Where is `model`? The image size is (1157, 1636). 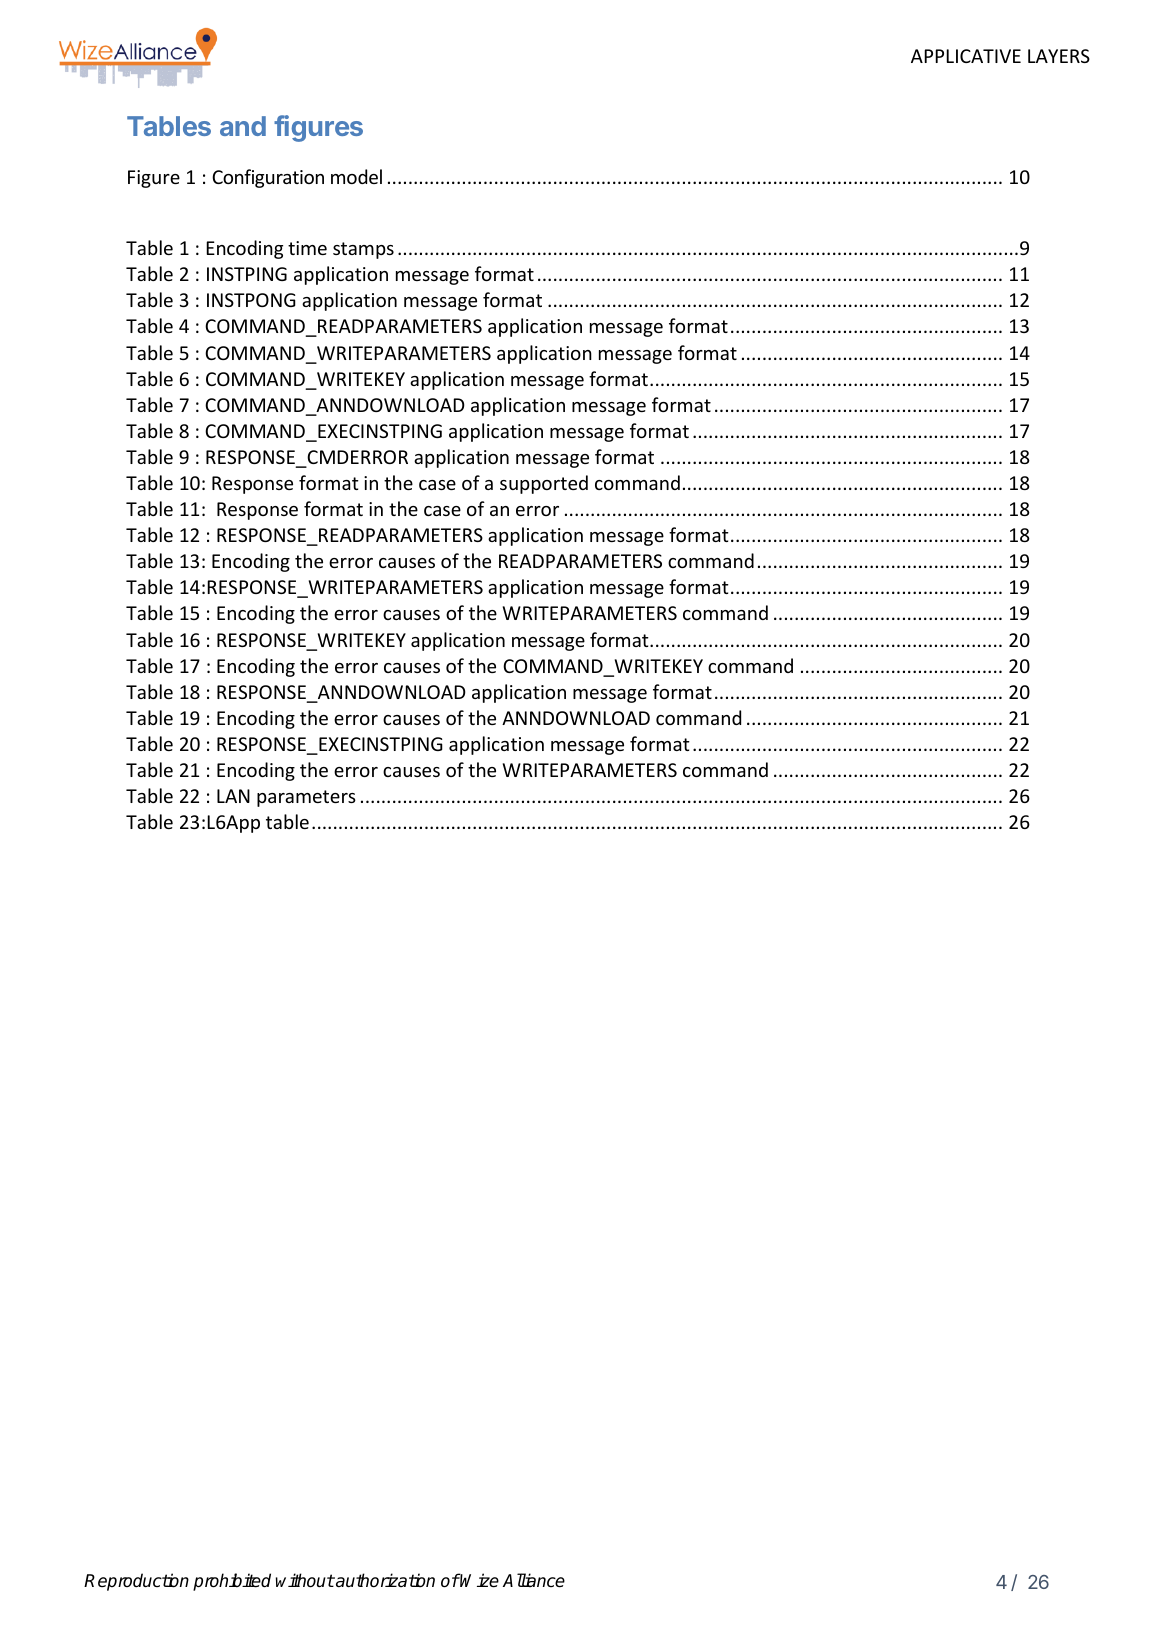
model is located at coordinates (356, 176).
